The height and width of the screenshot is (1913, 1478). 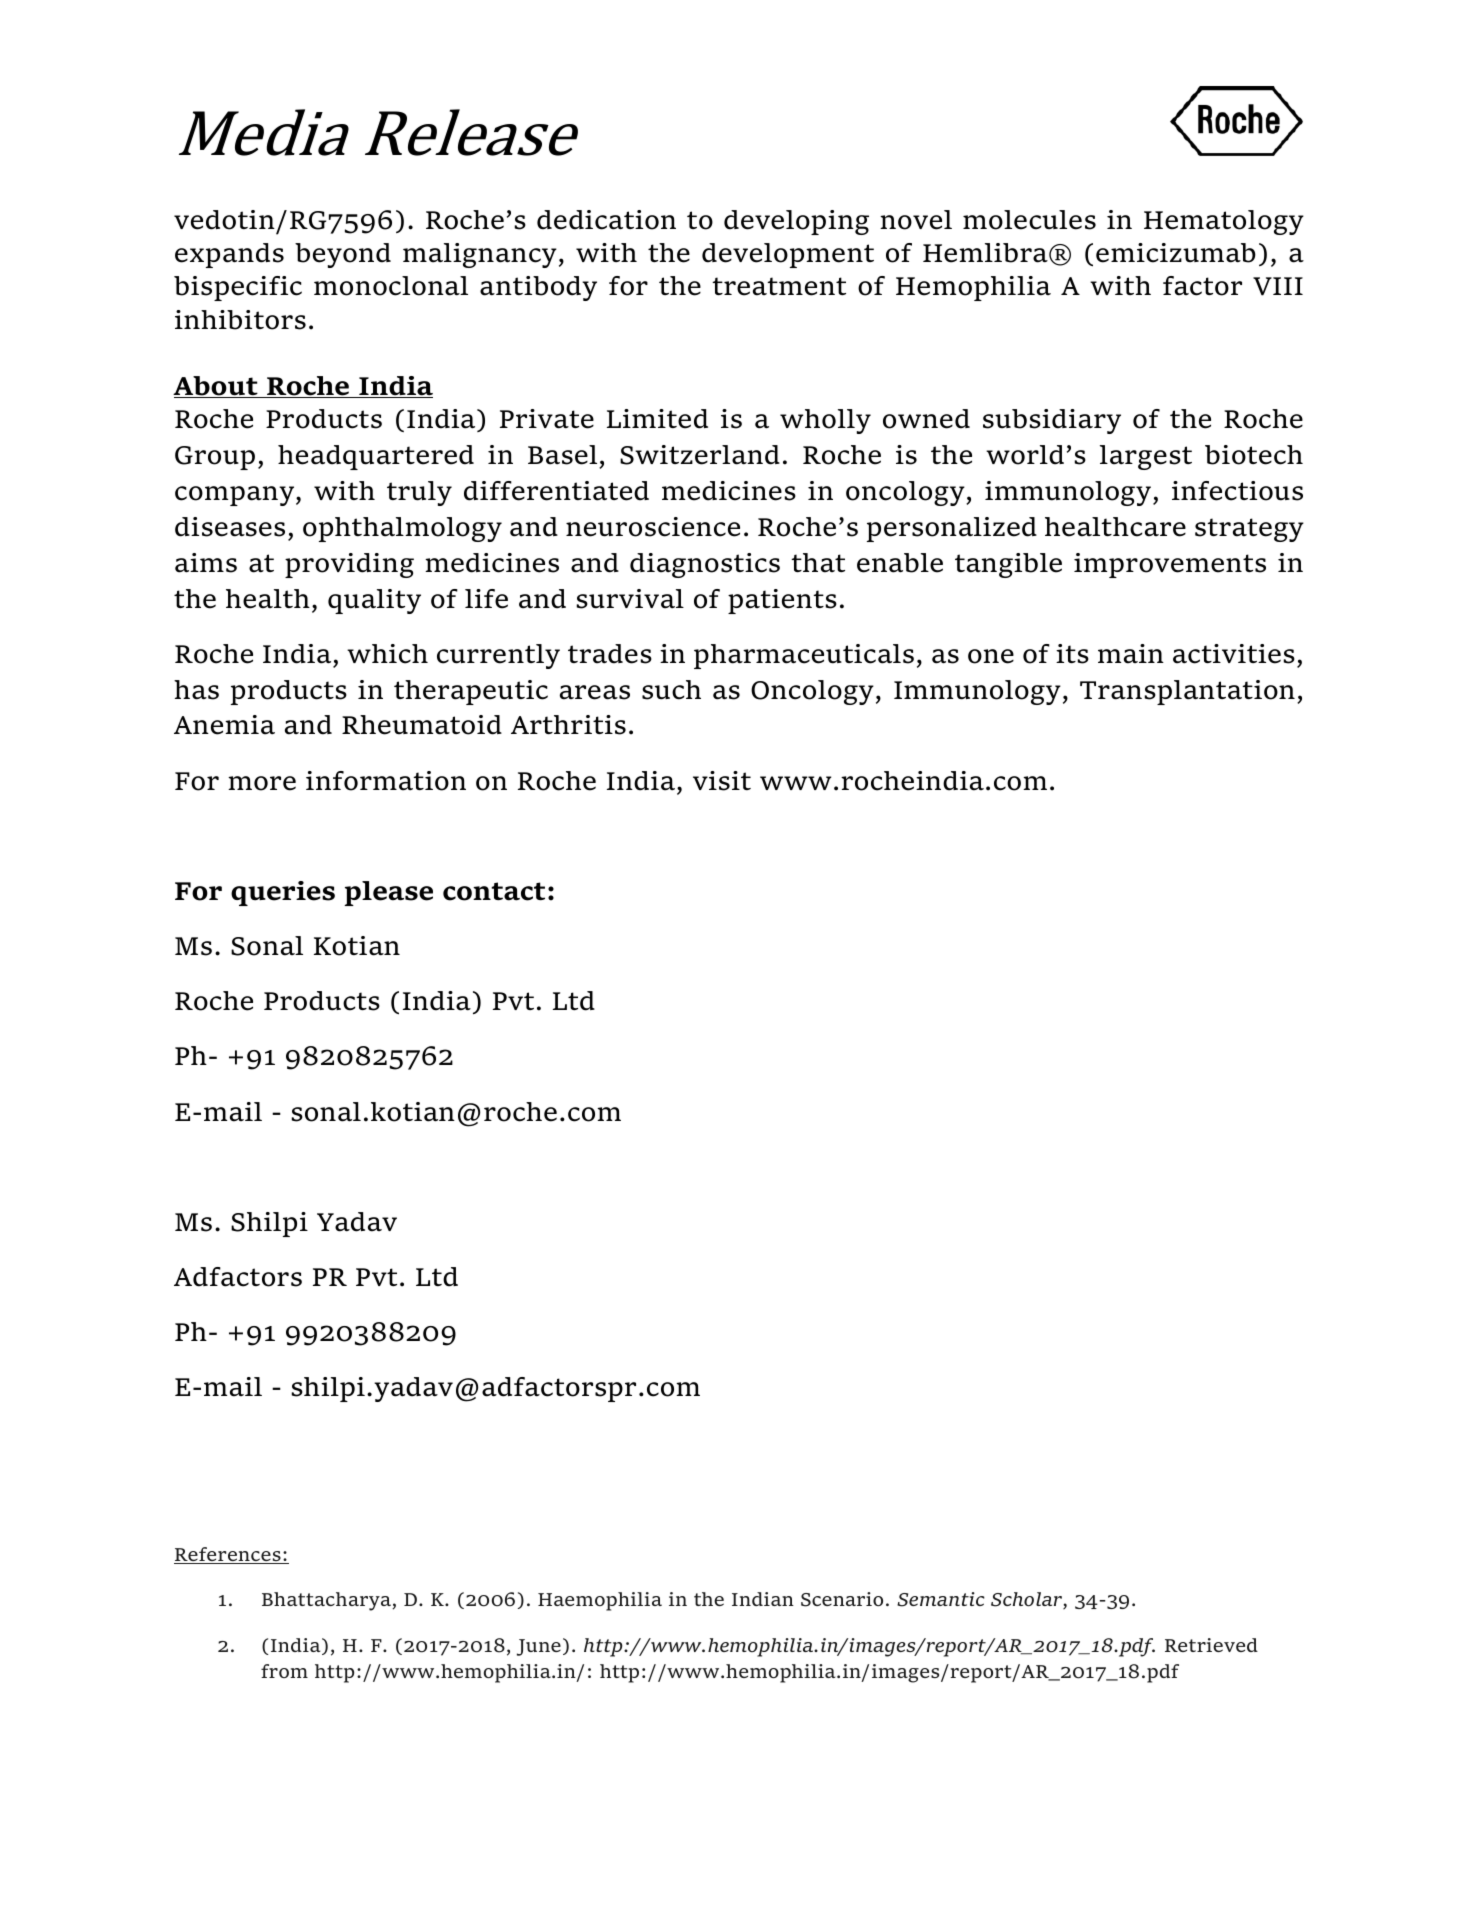 I want to click on information, so click(x=386, y=781).
